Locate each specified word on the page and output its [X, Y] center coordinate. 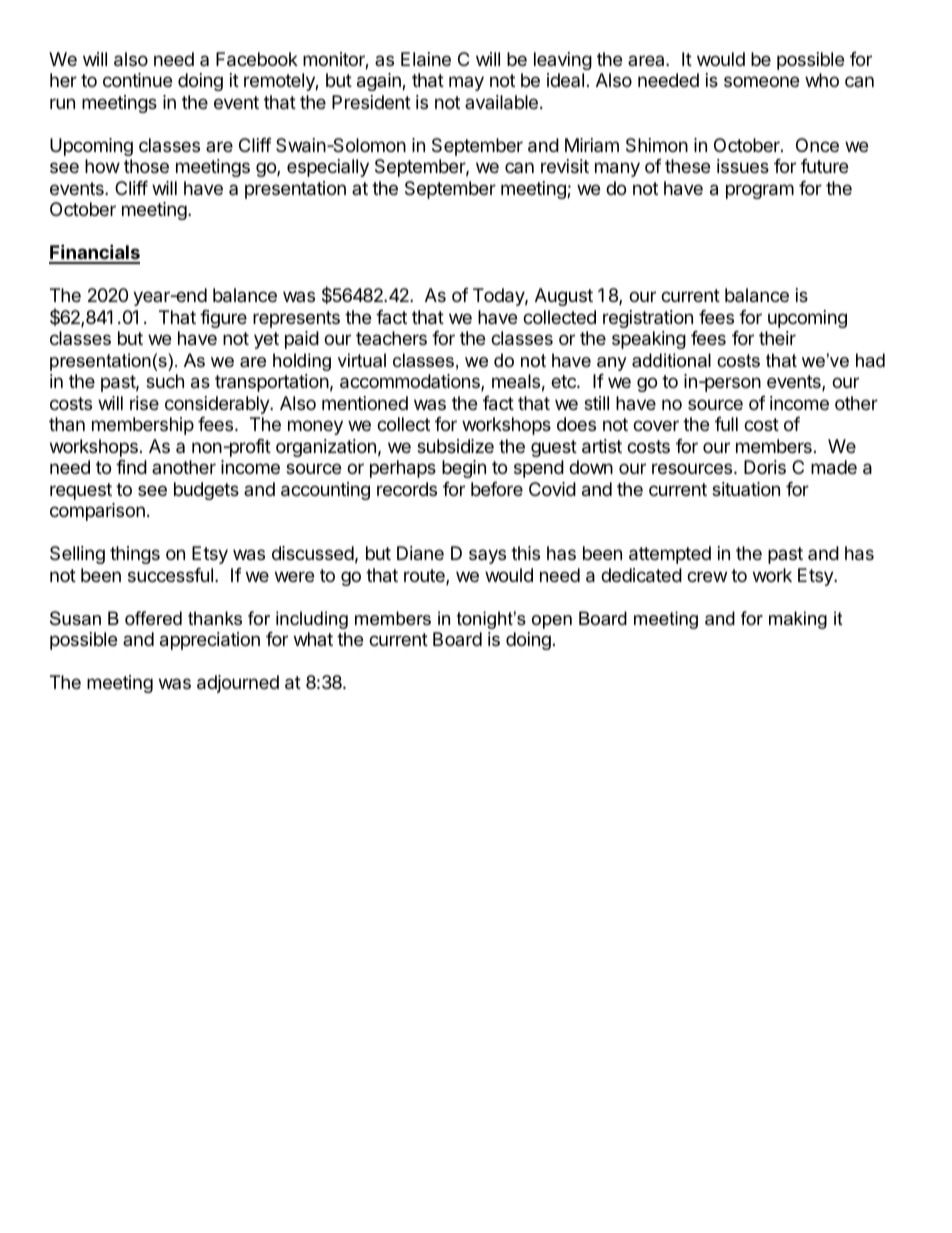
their [777, 338]
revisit [565, 166]
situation [746, 489]
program [760, 191]
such [165, 381]
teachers [391, 338]
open [552, 622]
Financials [94, 253]
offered [153, 618]
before [497, 489]
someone [761, 81]
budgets [206, 491]
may [466, 83]
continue [137, 80]
